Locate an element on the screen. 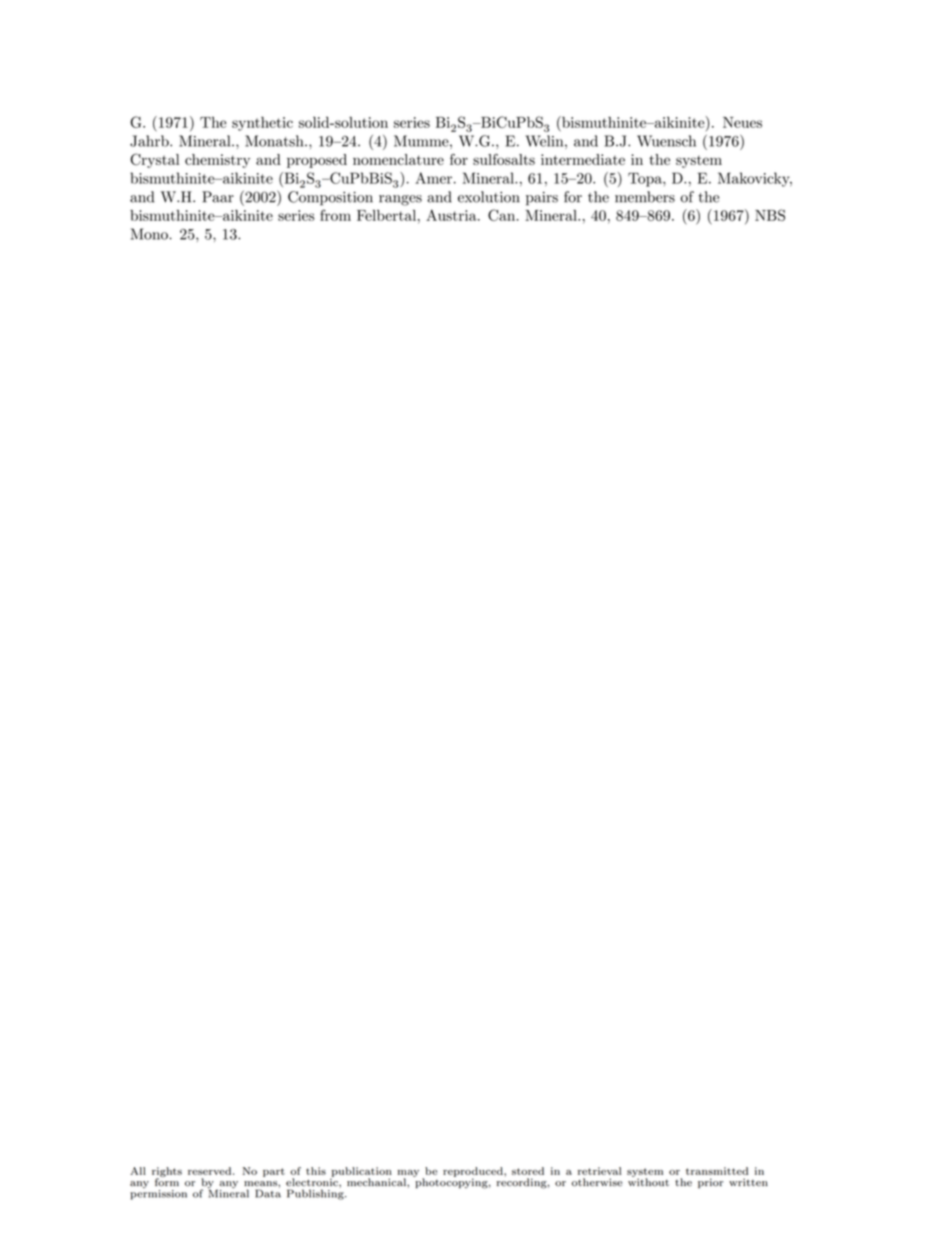 This screenshot has width=952, height=1233. form is located at coordinates (167, 1181).
